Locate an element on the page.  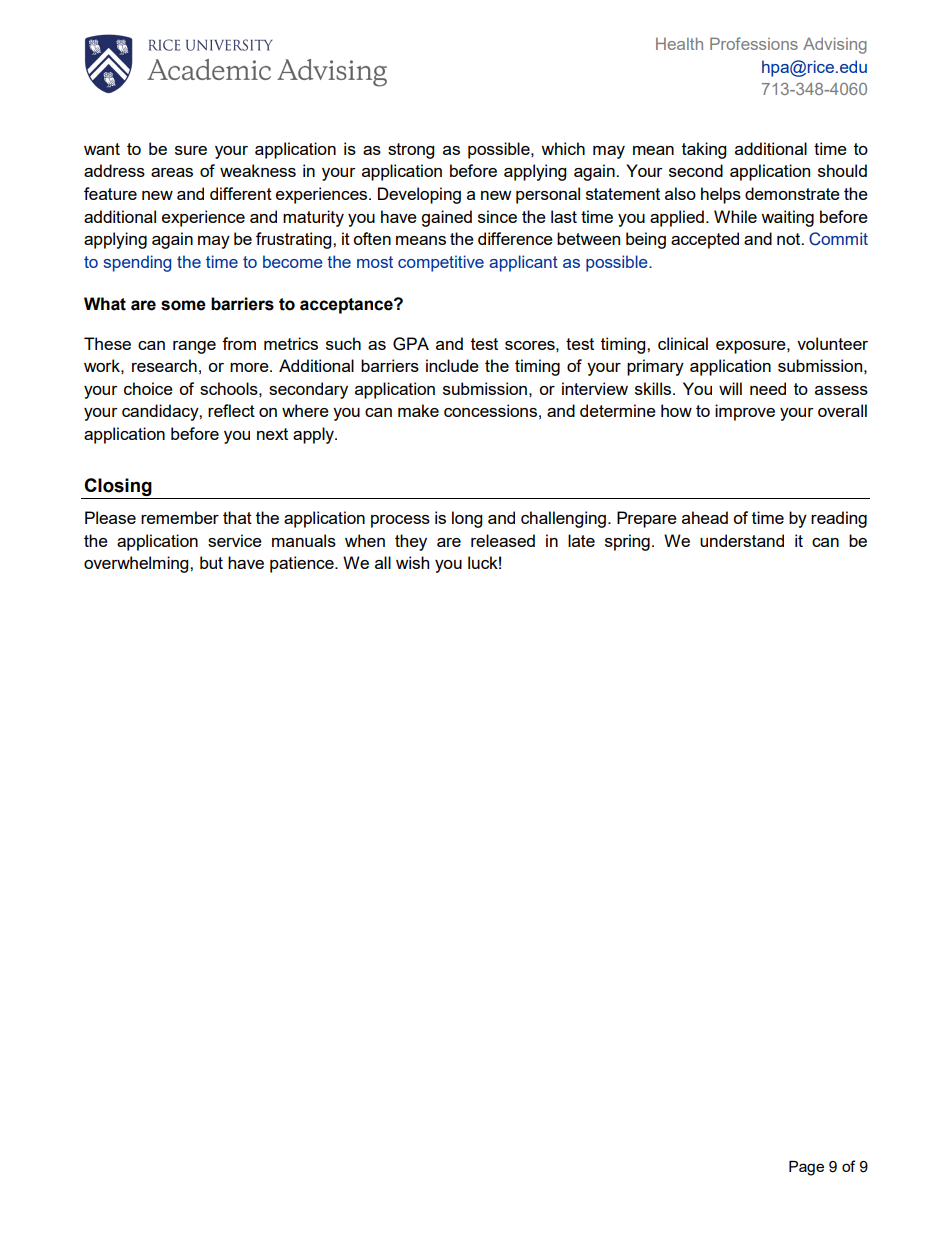
overwhelming is located at coordinates (137, 564).
